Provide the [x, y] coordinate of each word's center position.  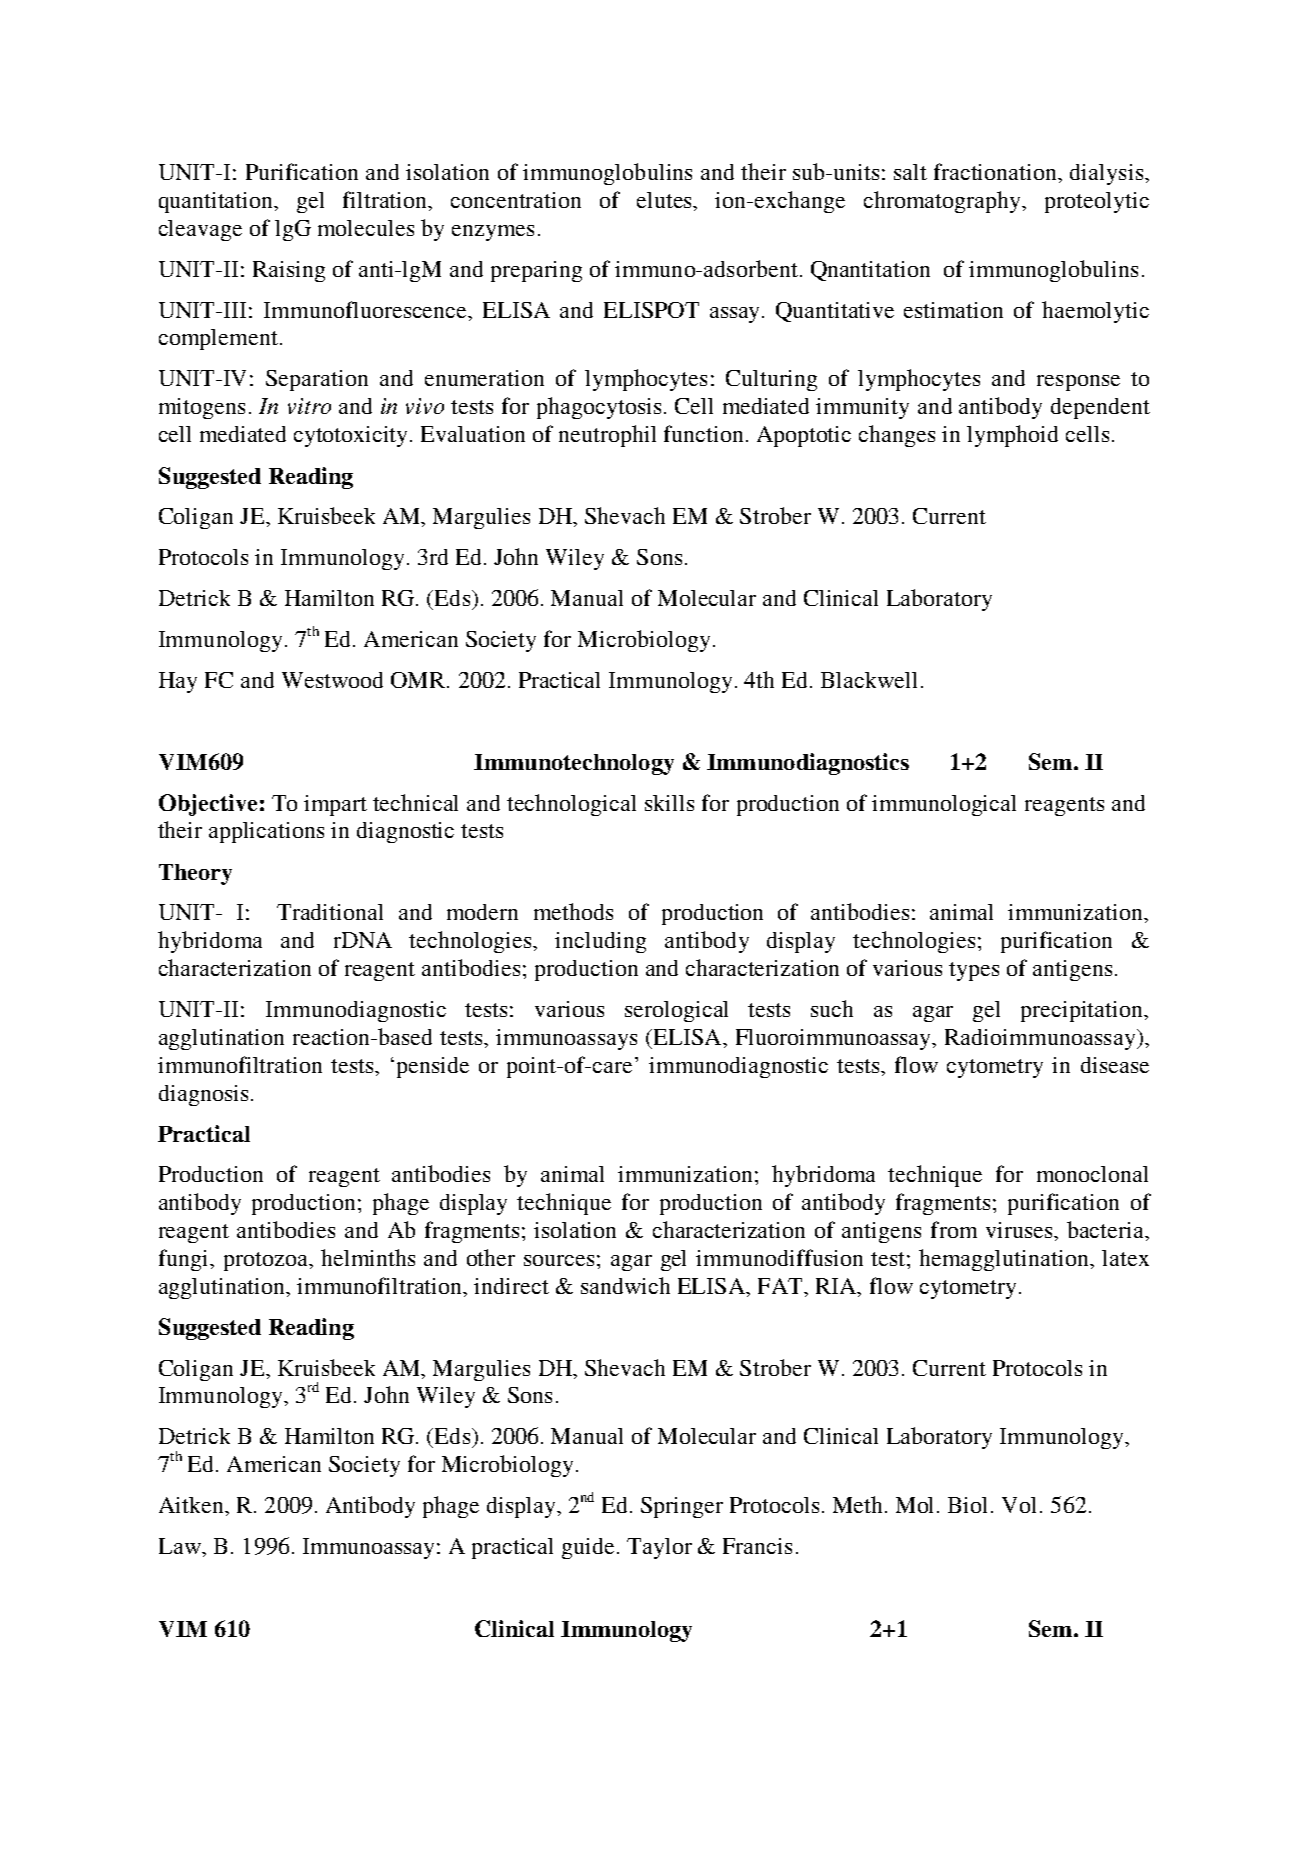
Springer [682, 1507]
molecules [366, 228]
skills [669, 803]
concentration [516, 200]
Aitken [192, 1505]
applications [266, 832]
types [974, 971]
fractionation [997, 173]
